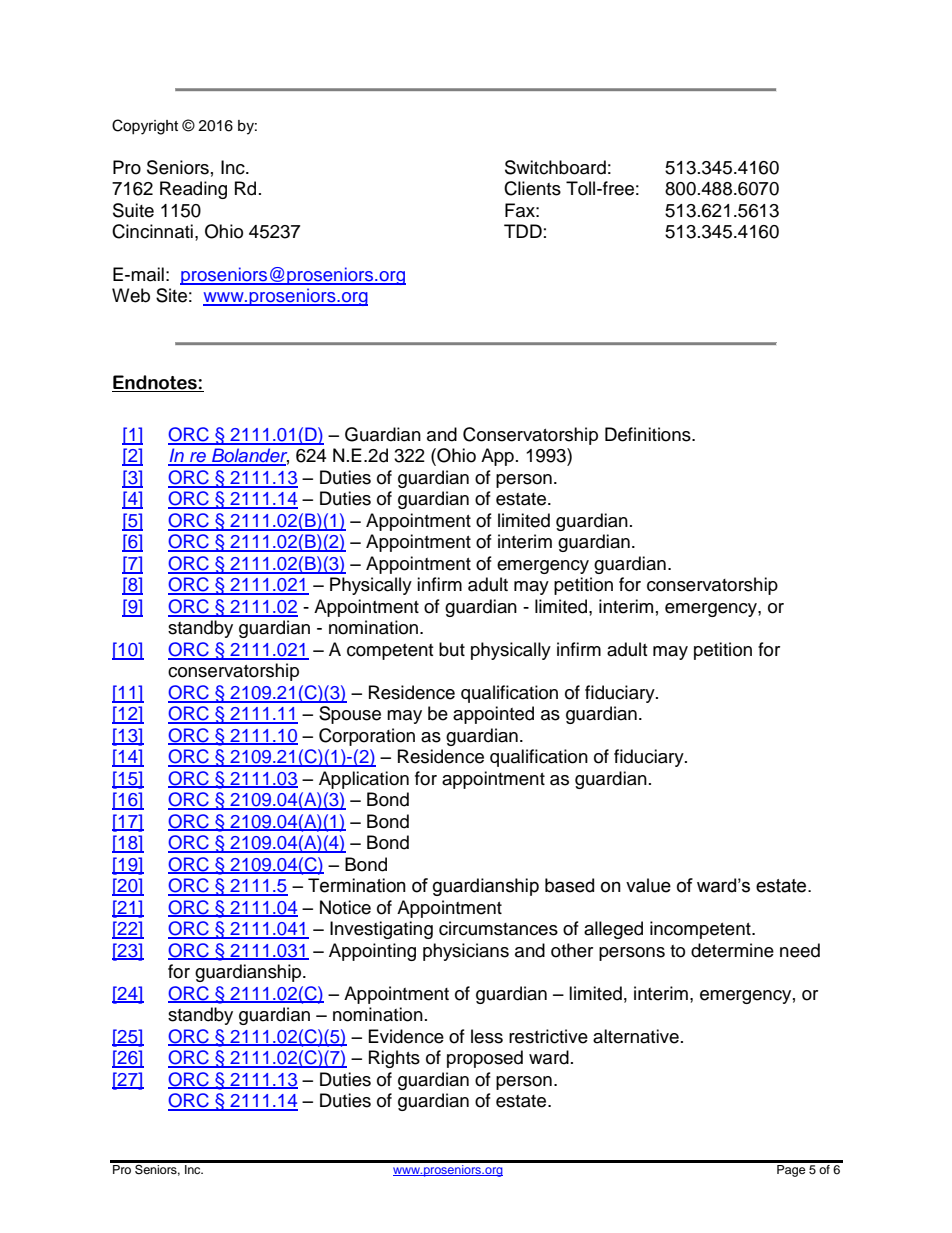 Image resolution: width=952 pixels, height=1233 pixels. Describe the element at coordinates (532, 188) in the screenshot. I see `Clients` at that location.
